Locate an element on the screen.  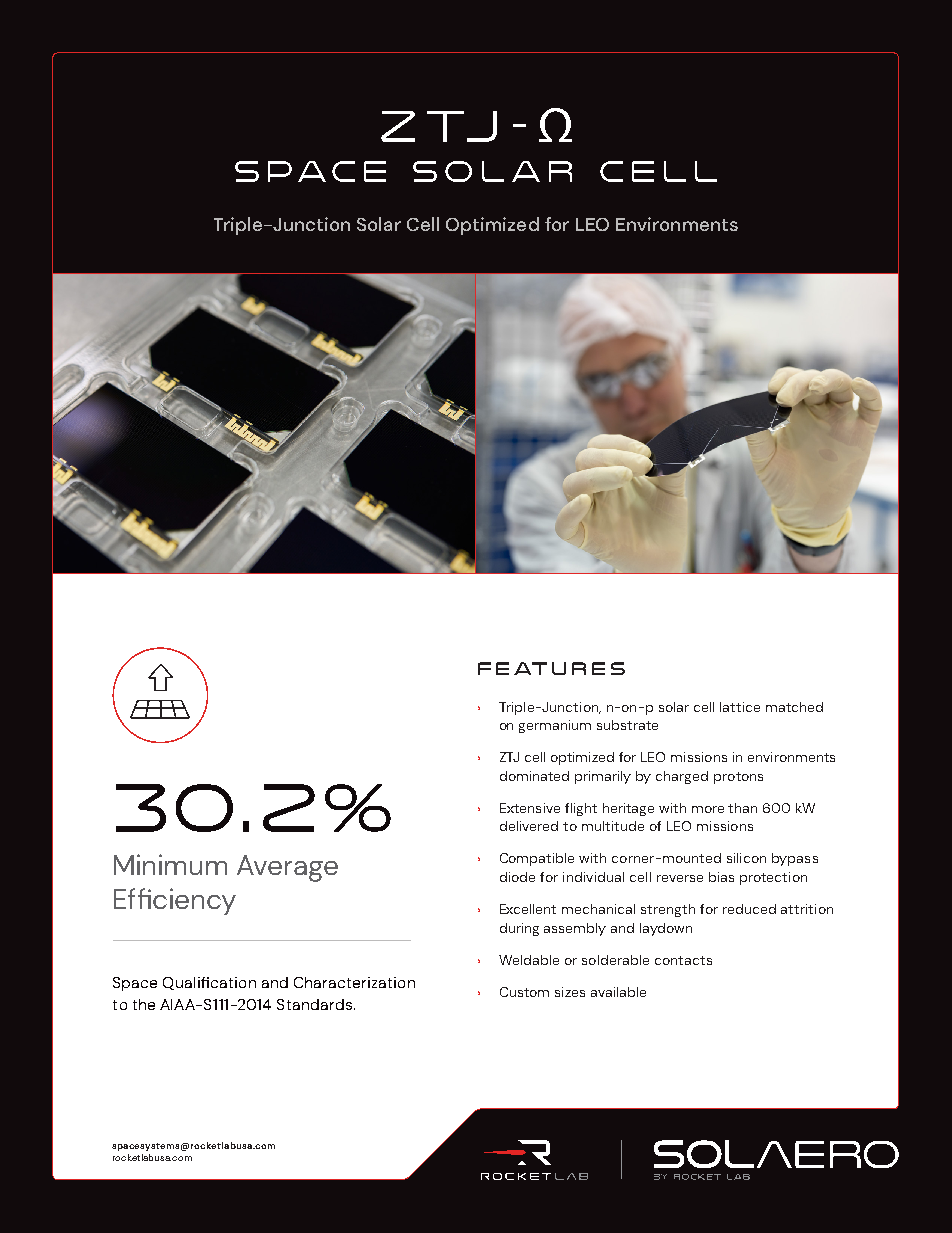
lattice is located at coordinates (740, 707).
